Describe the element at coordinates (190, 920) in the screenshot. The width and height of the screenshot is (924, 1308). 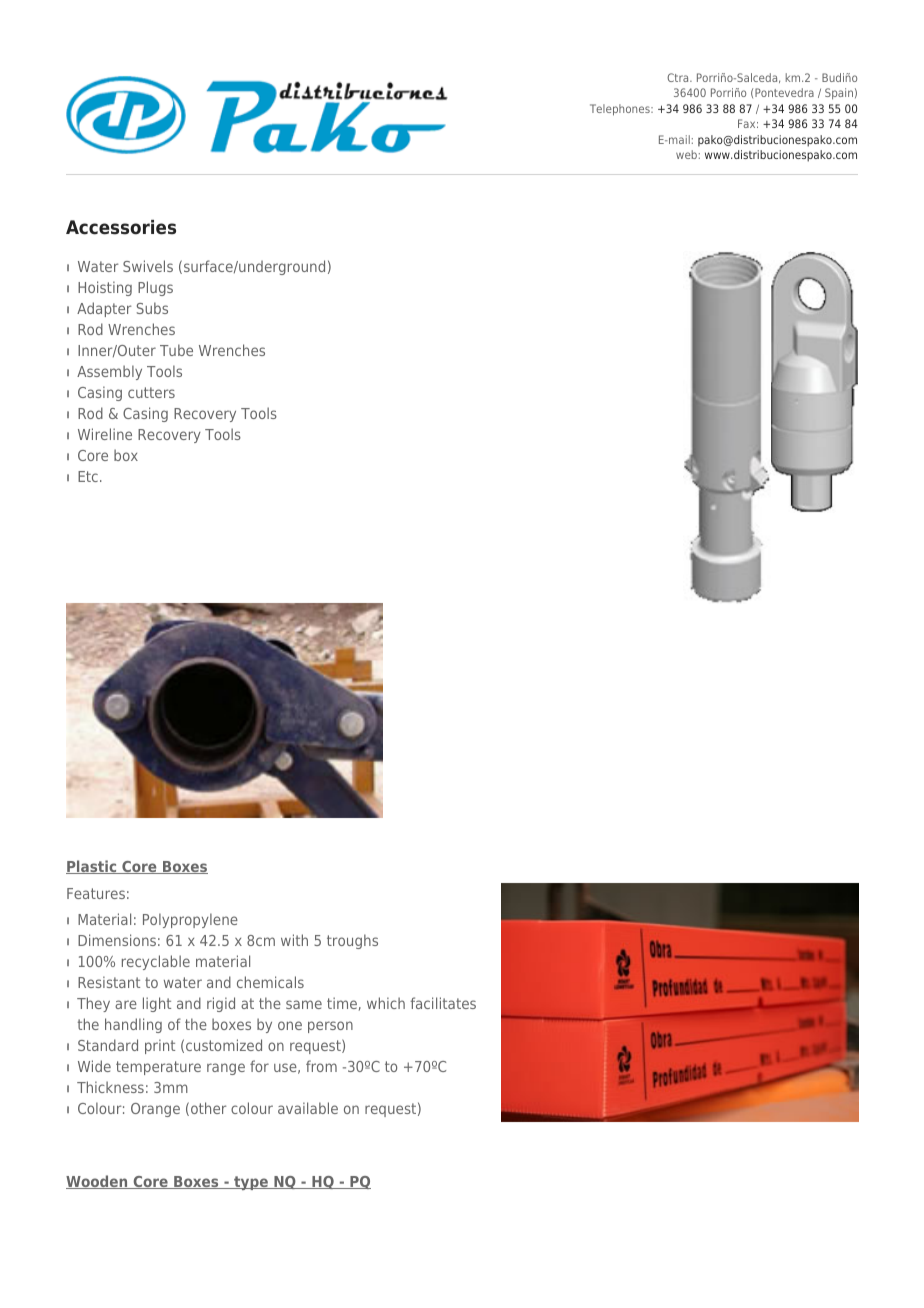
I see `Polypropylene` at that location.
